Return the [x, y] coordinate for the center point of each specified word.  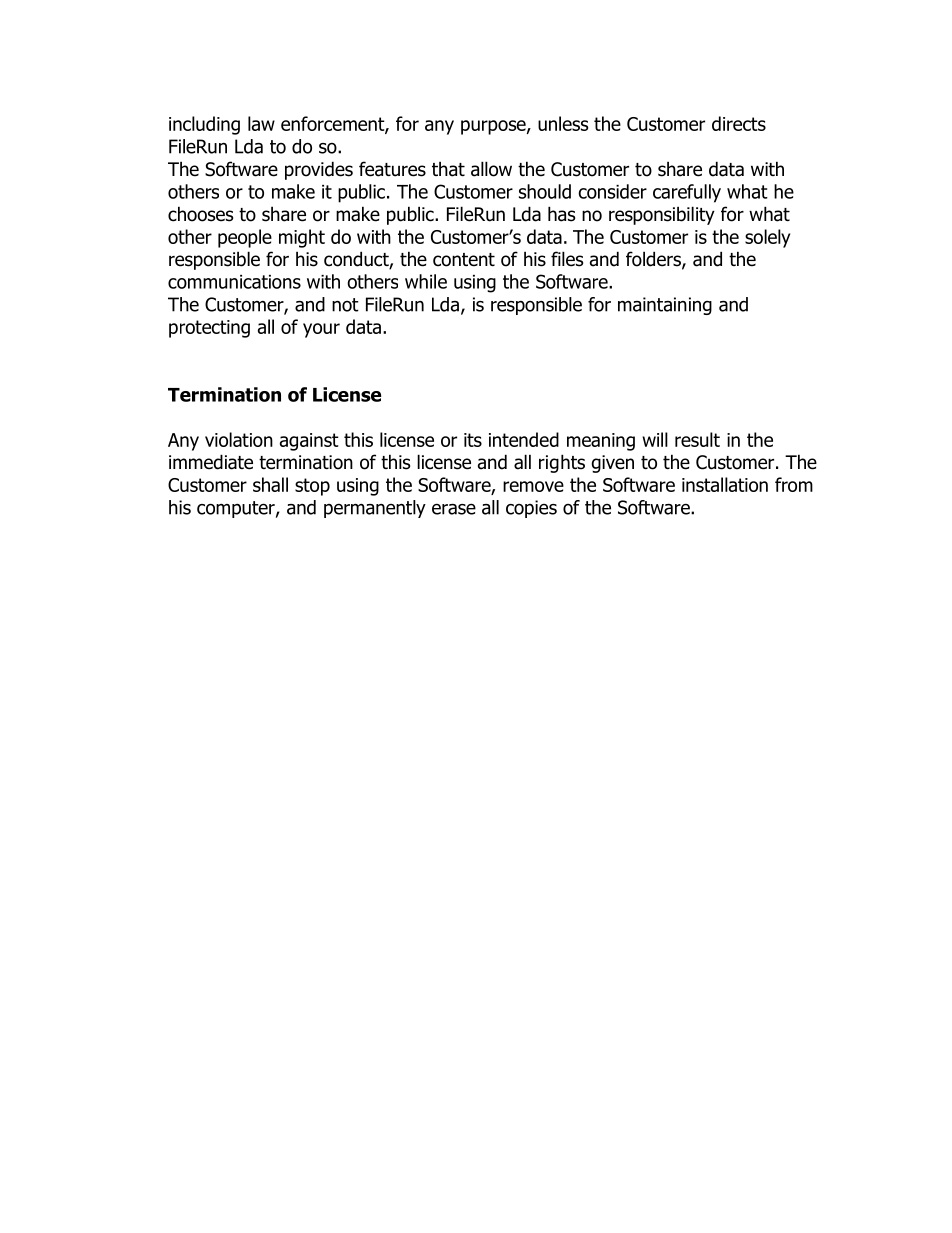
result [697, 439]
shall [270, 484]
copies [531, 509]
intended [524, 439]
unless [563, 123]
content [464, 260]
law [261, 123]
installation [725, 484]
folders [654, 260]
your [321, 330]
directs [739, 123]
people [245, 238]
